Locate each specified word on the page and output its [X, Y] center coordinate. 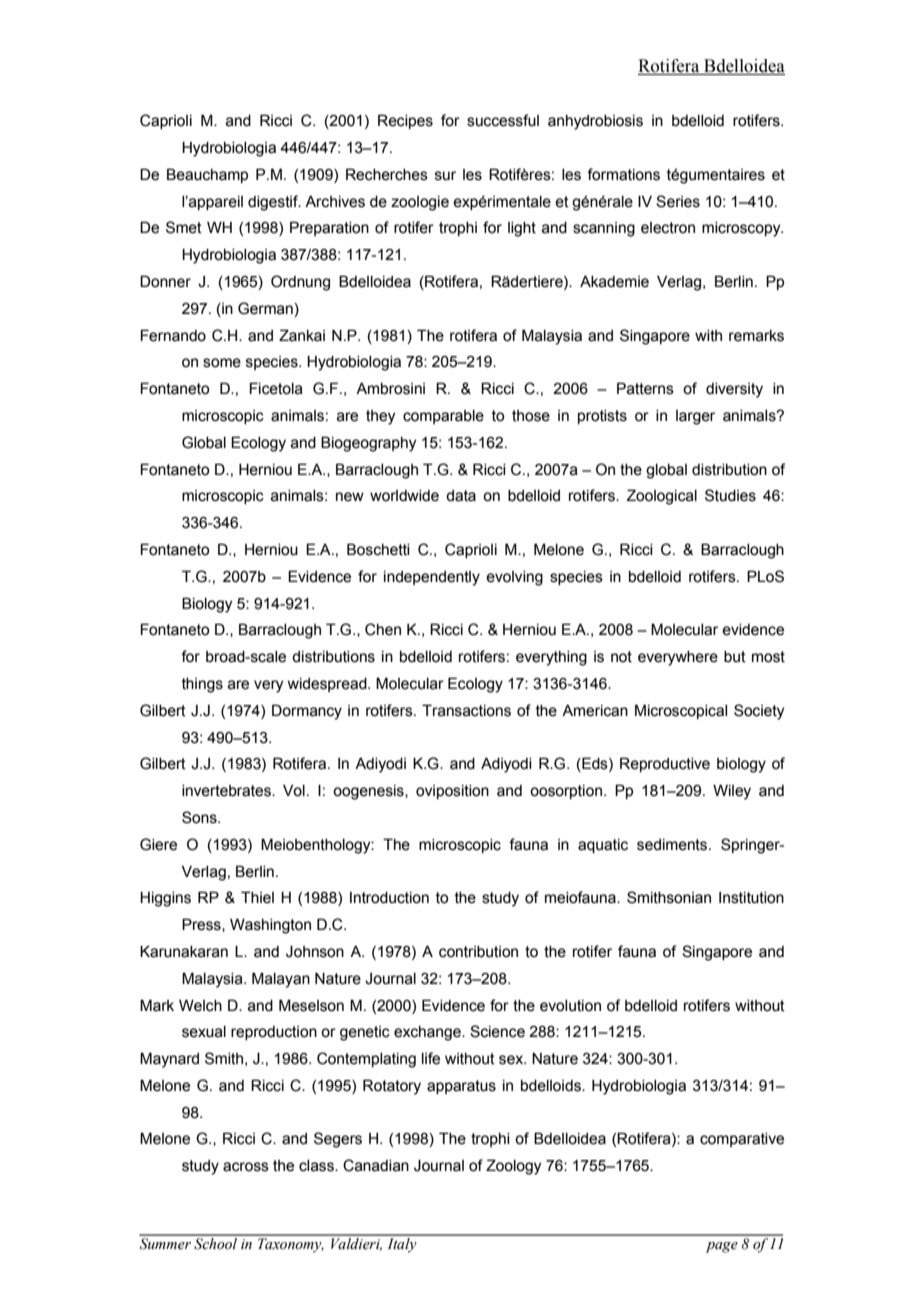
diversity [734, 390]
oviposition [452, 792]
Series [678, 201]
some [222, 363]
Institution [751, 898]
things [202, 685]
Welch [200, 1005]
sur [445, 176]
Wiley [732, 792]
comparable [443, 417]
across [246, 1167]
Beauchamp [207, 175]
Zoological [662, 497]
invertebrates [227, 791]
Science [497, 1031]
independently [432, 578]
